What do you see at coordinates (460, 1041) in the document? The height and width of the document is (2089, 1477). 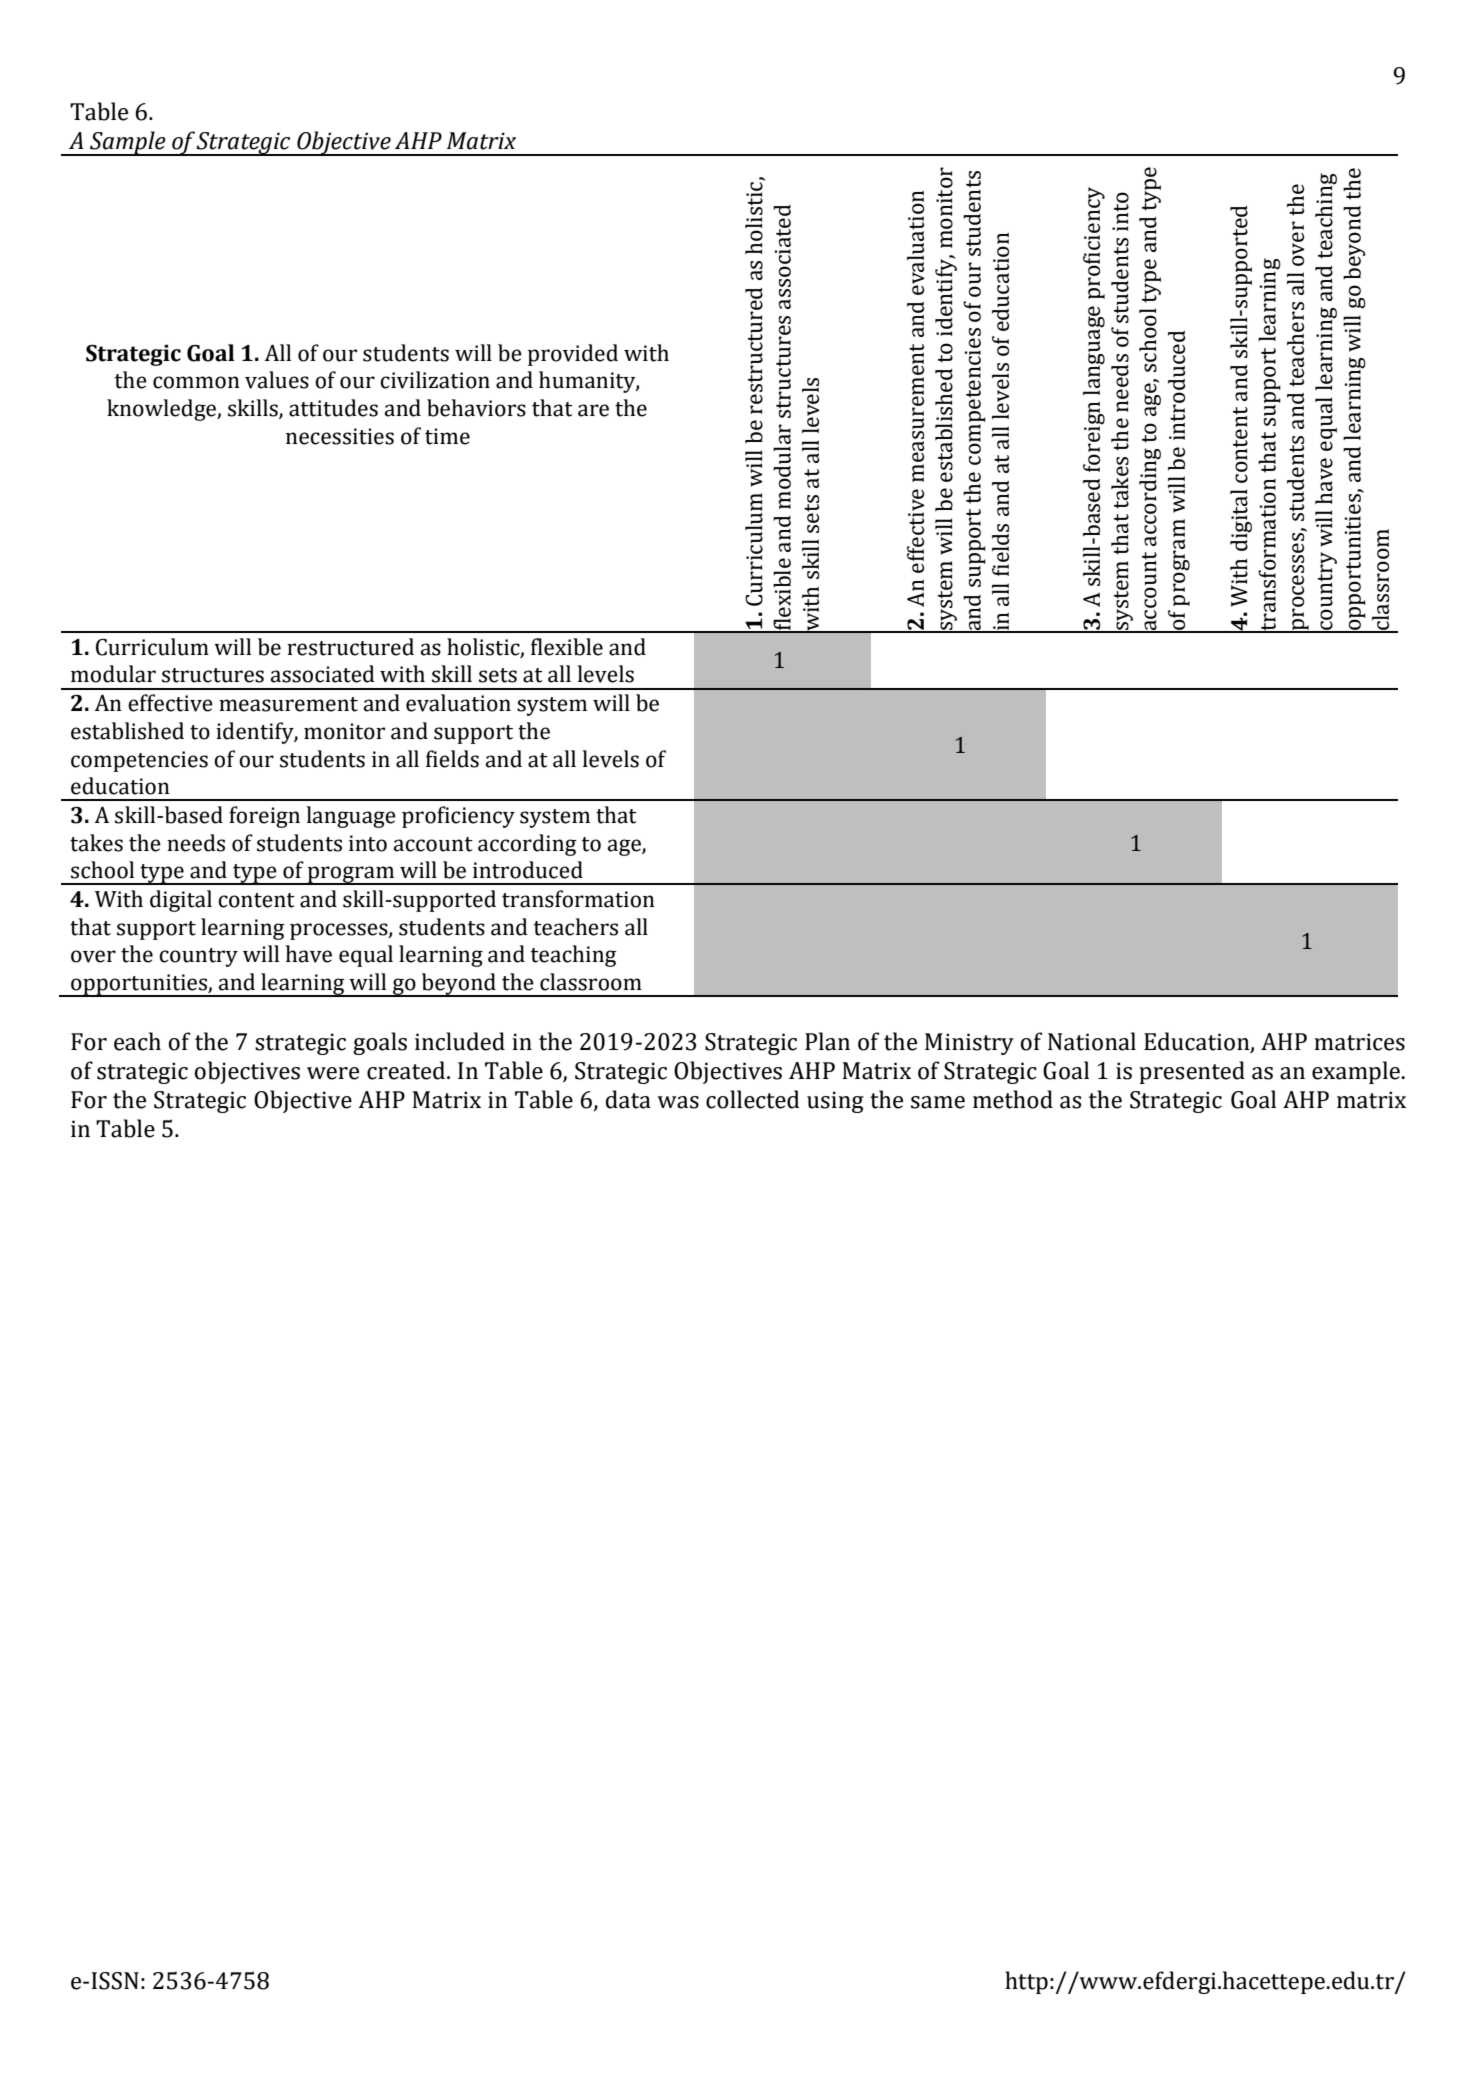 I see `included` at bounding box center [460, 1041].
